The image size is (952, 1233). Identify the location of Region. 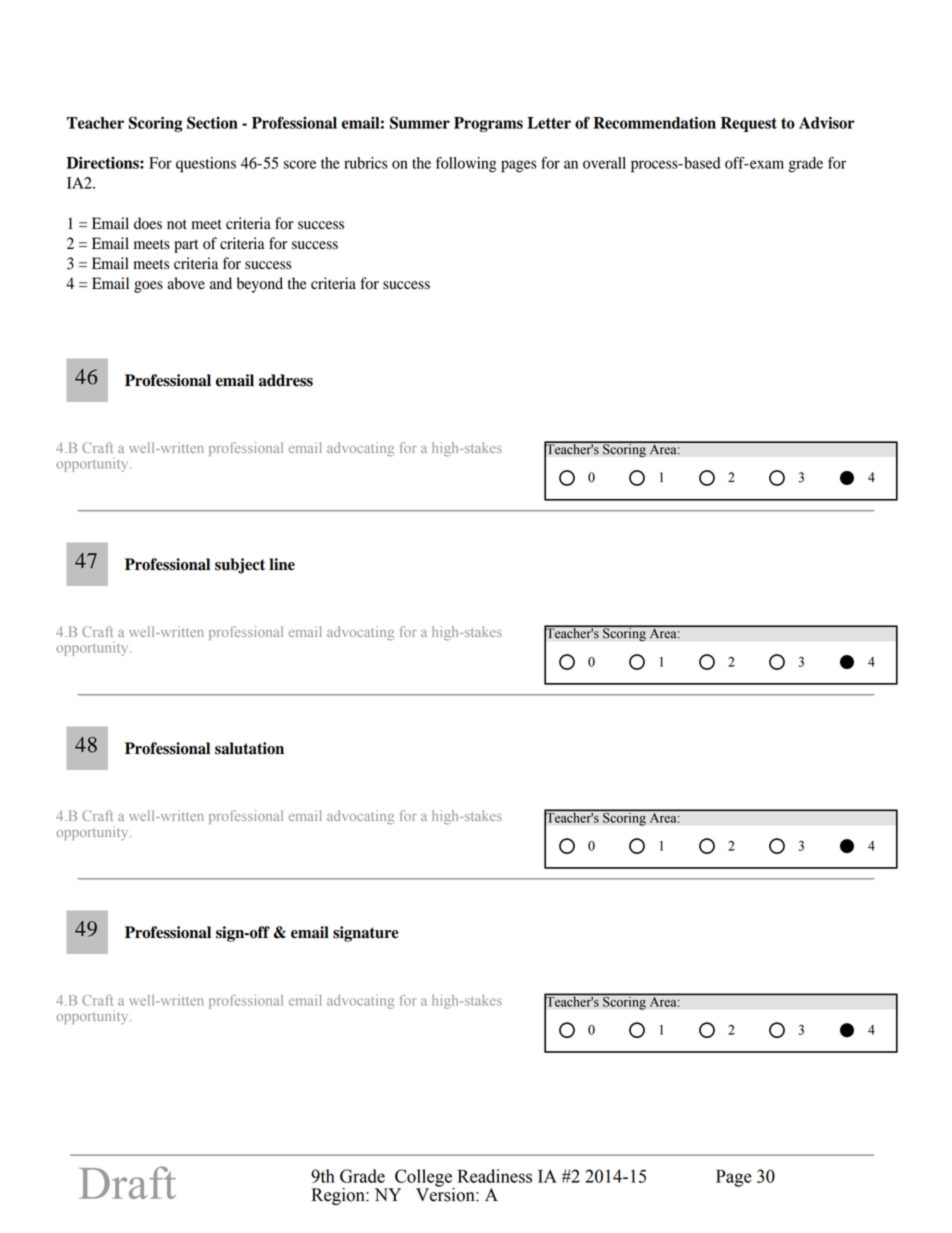
(339, 1196).
